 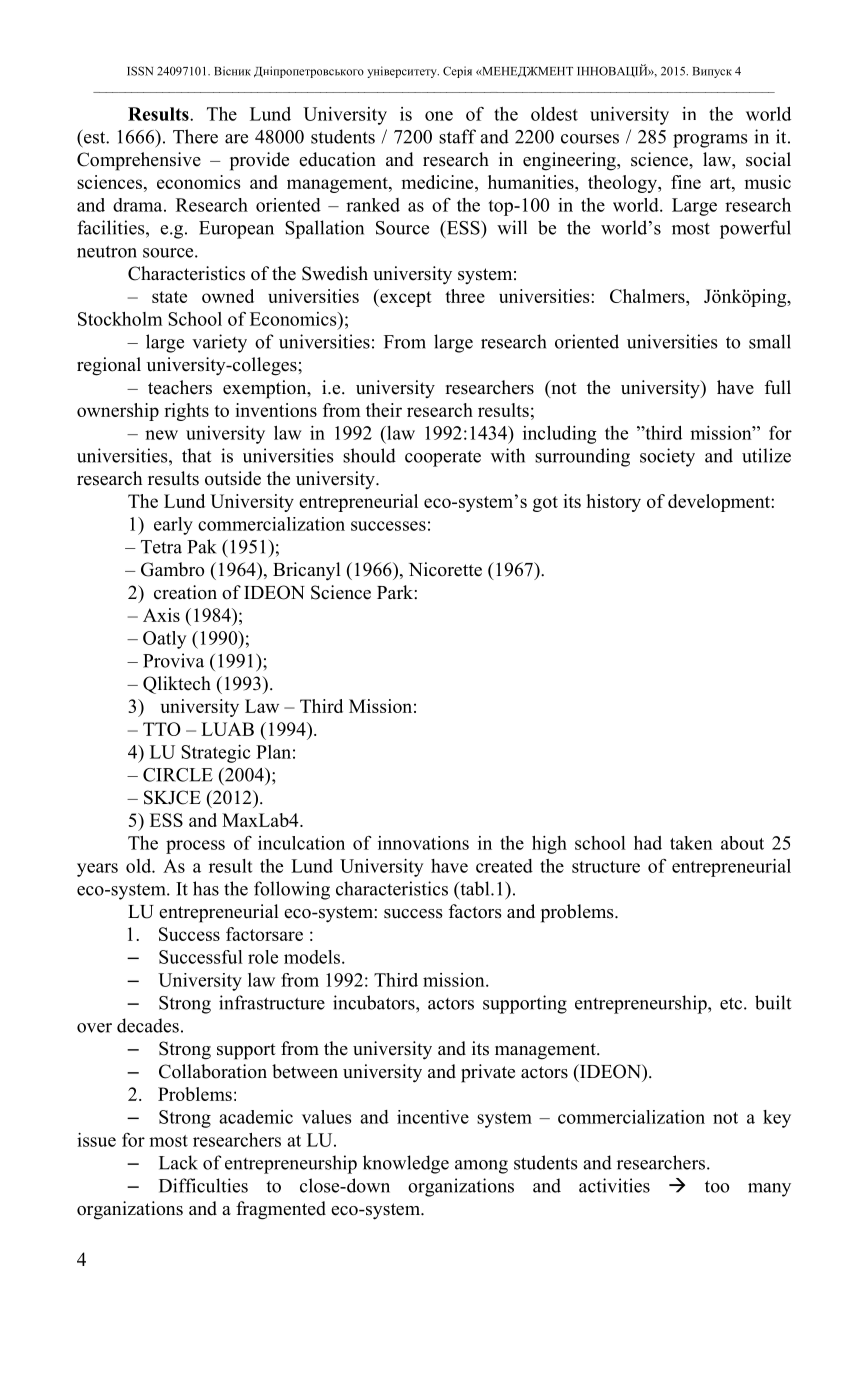 I want to click on Axis, so click(x=161, y=615).
